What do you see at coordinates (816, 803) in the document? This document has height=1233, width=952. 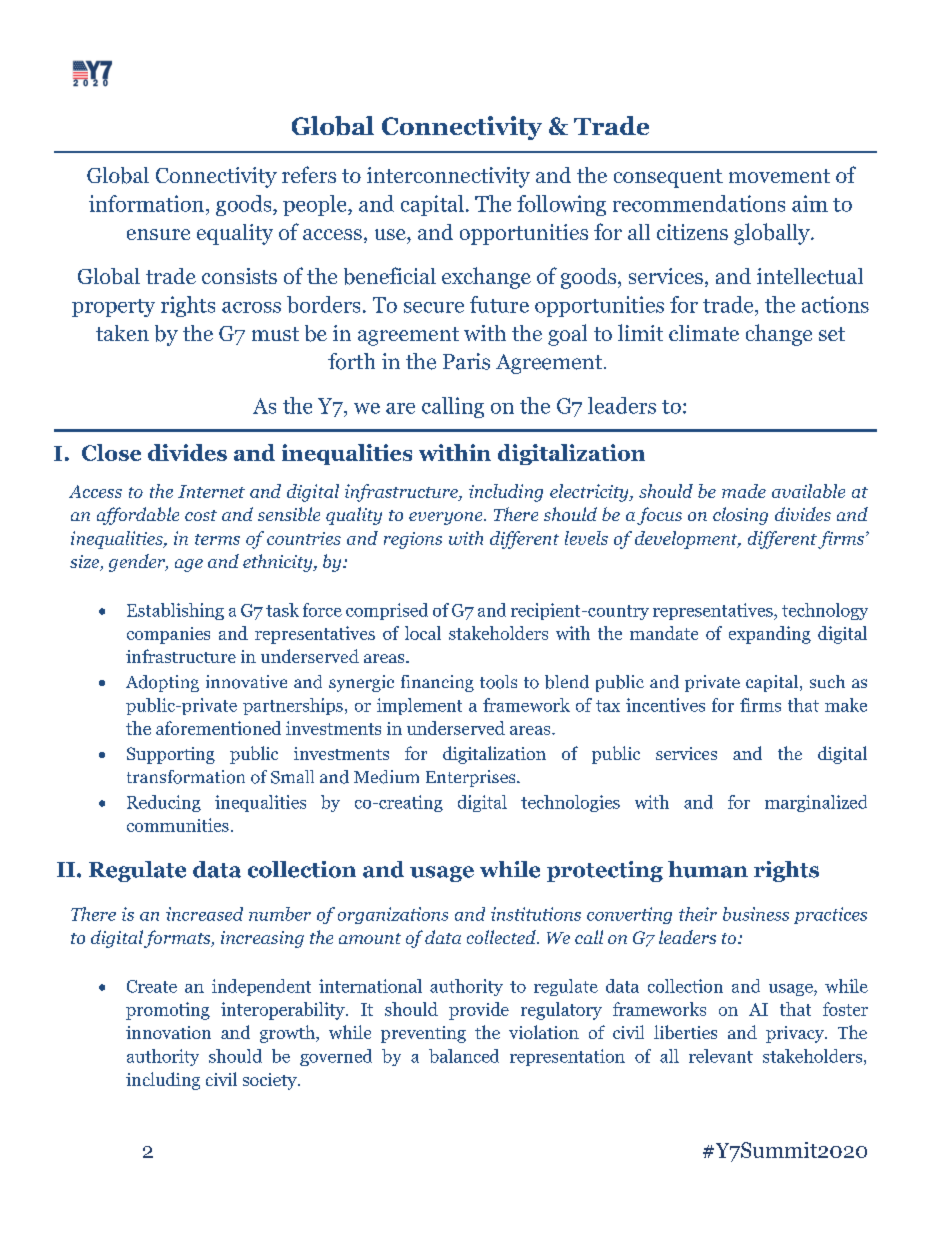 I see `marginalized` at bounding box center [816, 803].
